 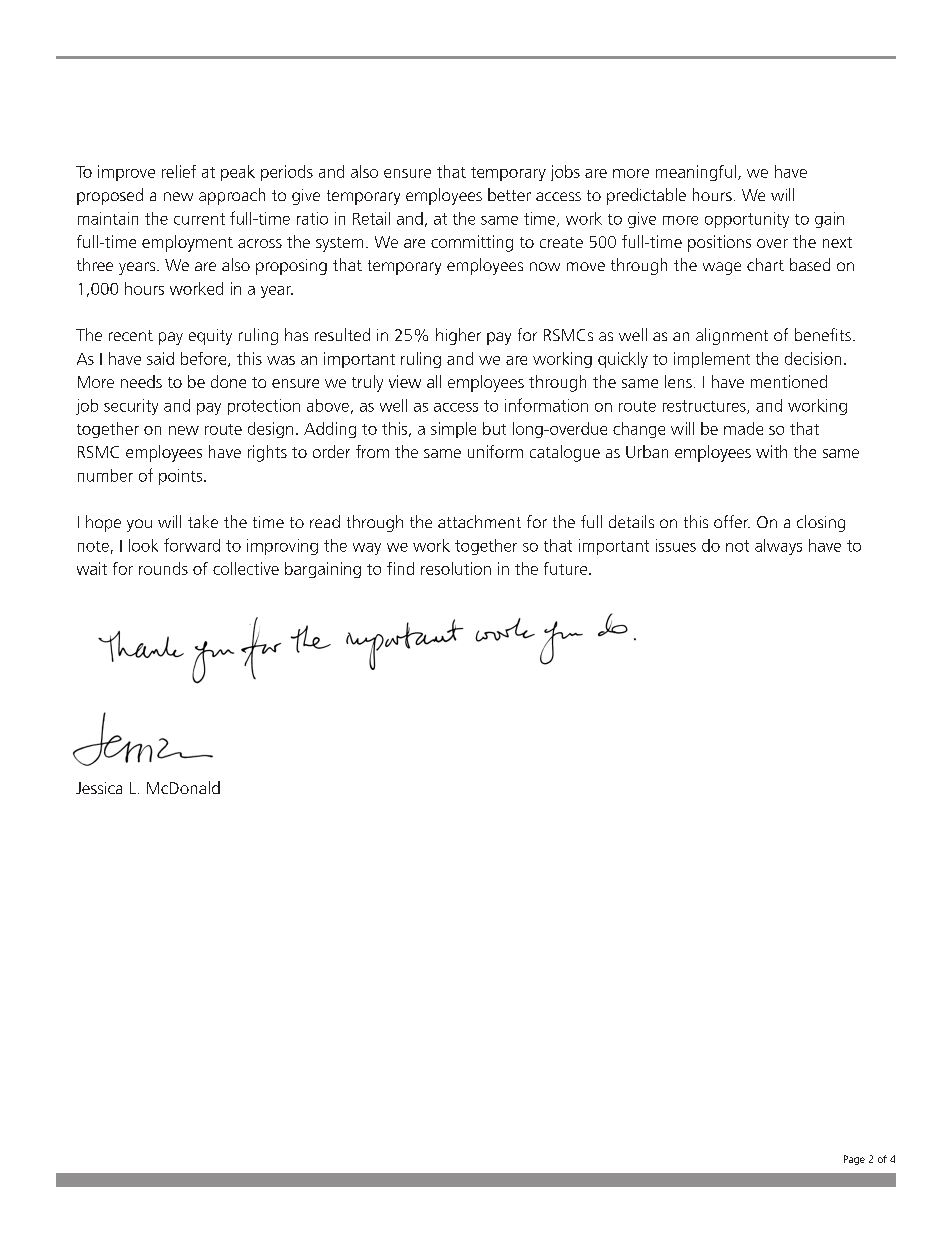 What do you see at coordinates (453, 430) in the screenshot?
I see `simple` at bounding box center [453, 430].
